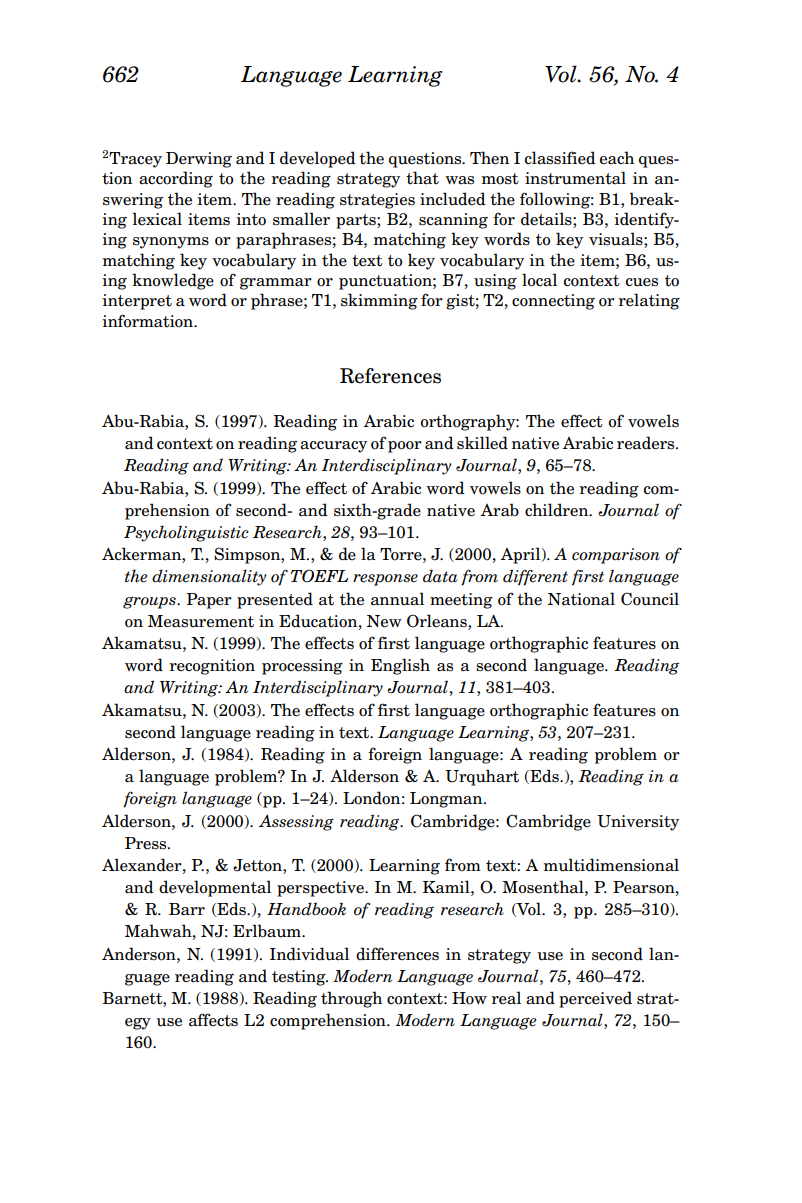 Image resolution: width=802 pixels, height=1203 pixels. I want to click on that, so click(422, 178).
